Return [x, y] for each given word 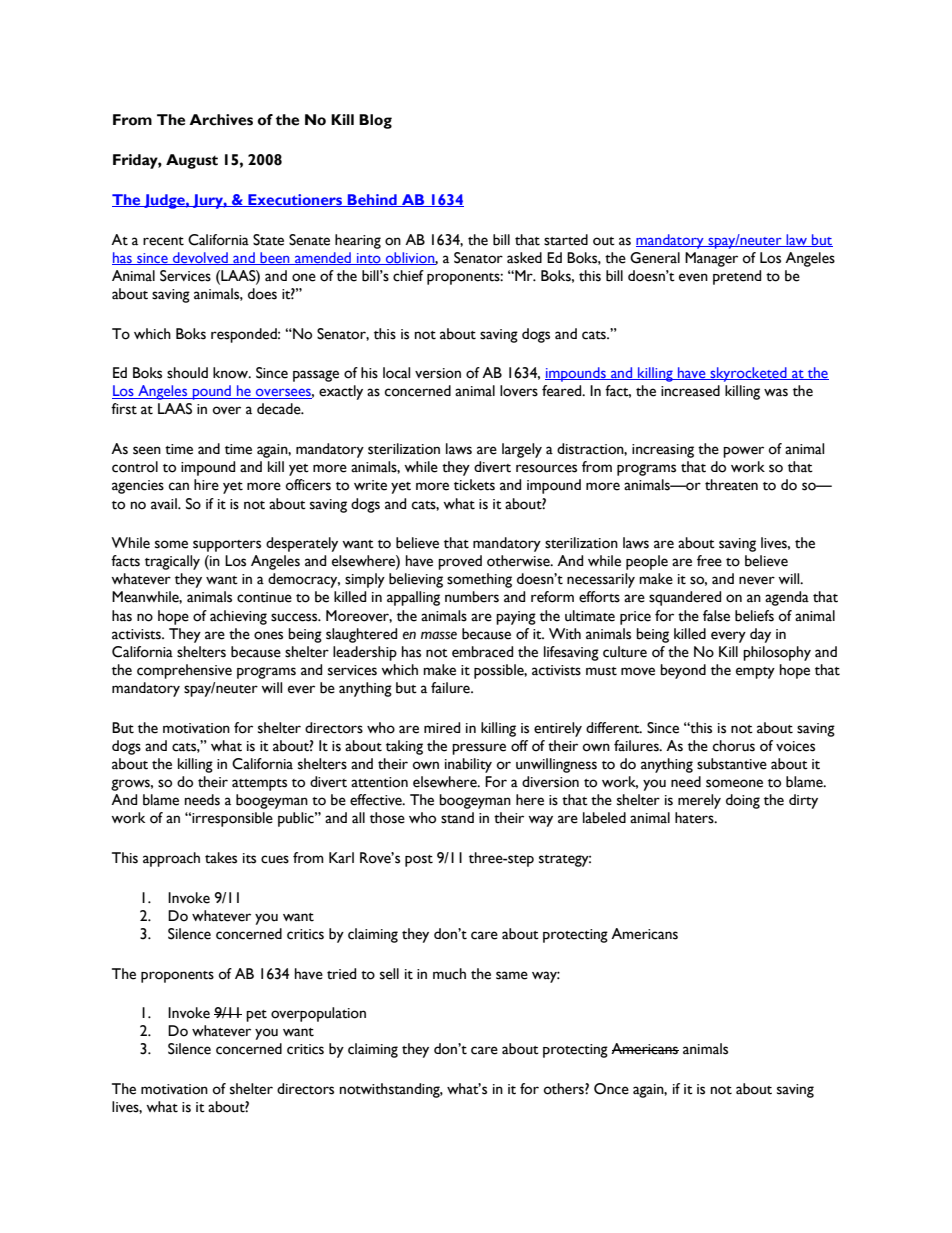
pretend [737, 277]
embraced [482, 652]
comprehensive [184, 671]
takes [221, 858]
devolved [200, 258]
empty [755, 673]
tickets [474, 485]
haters [695, 818]
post [419, 861]
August [192, 161]
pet [256, 1016]
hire [206, 485]
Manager [711, 259]
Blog [375, 121]
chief [408, 276]
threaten [731, 485]
